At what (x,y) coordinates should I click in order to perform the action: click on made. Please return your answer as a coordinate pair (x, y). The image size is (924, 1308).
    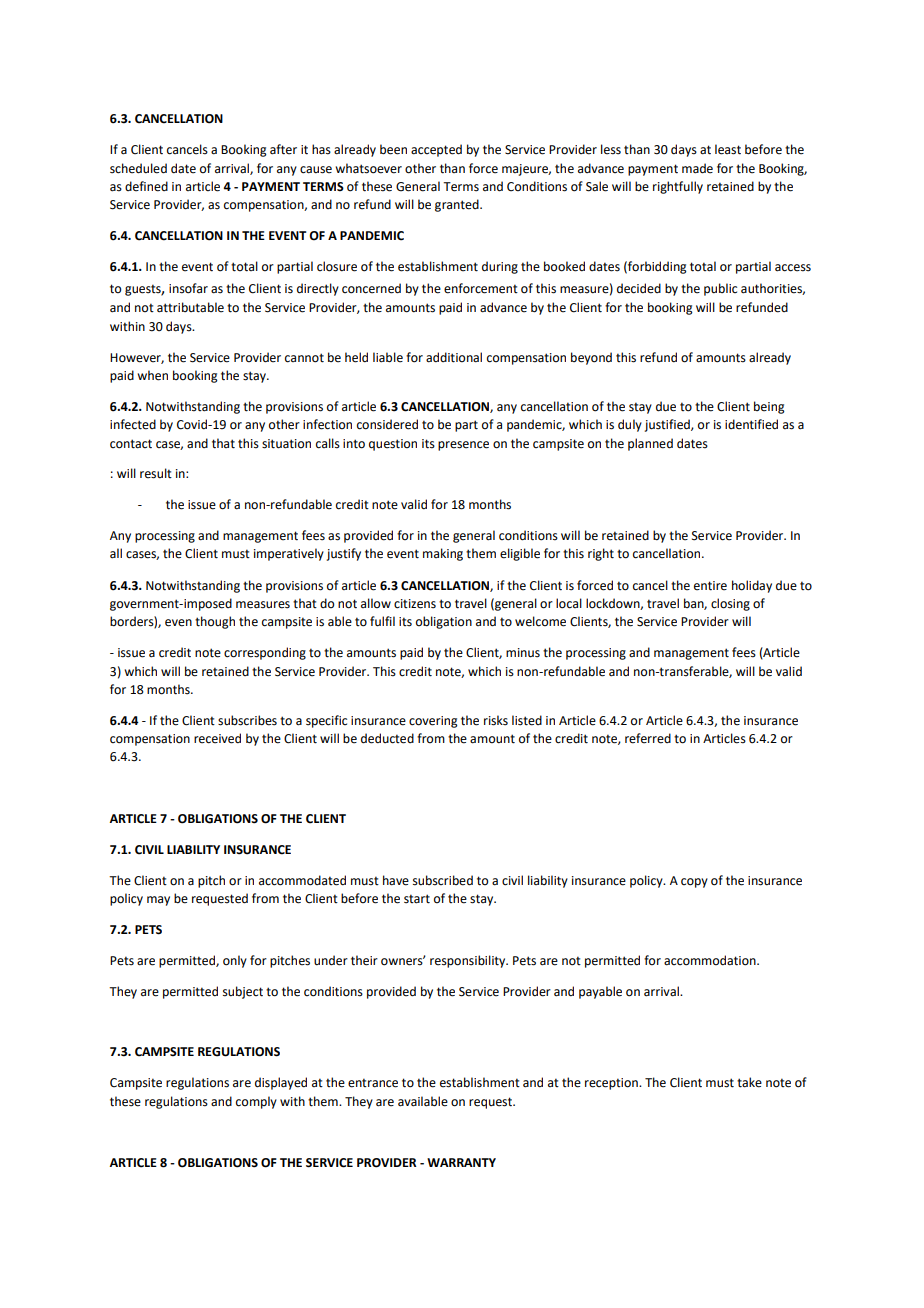
    Looking at the image, I should click on (697, 168).
